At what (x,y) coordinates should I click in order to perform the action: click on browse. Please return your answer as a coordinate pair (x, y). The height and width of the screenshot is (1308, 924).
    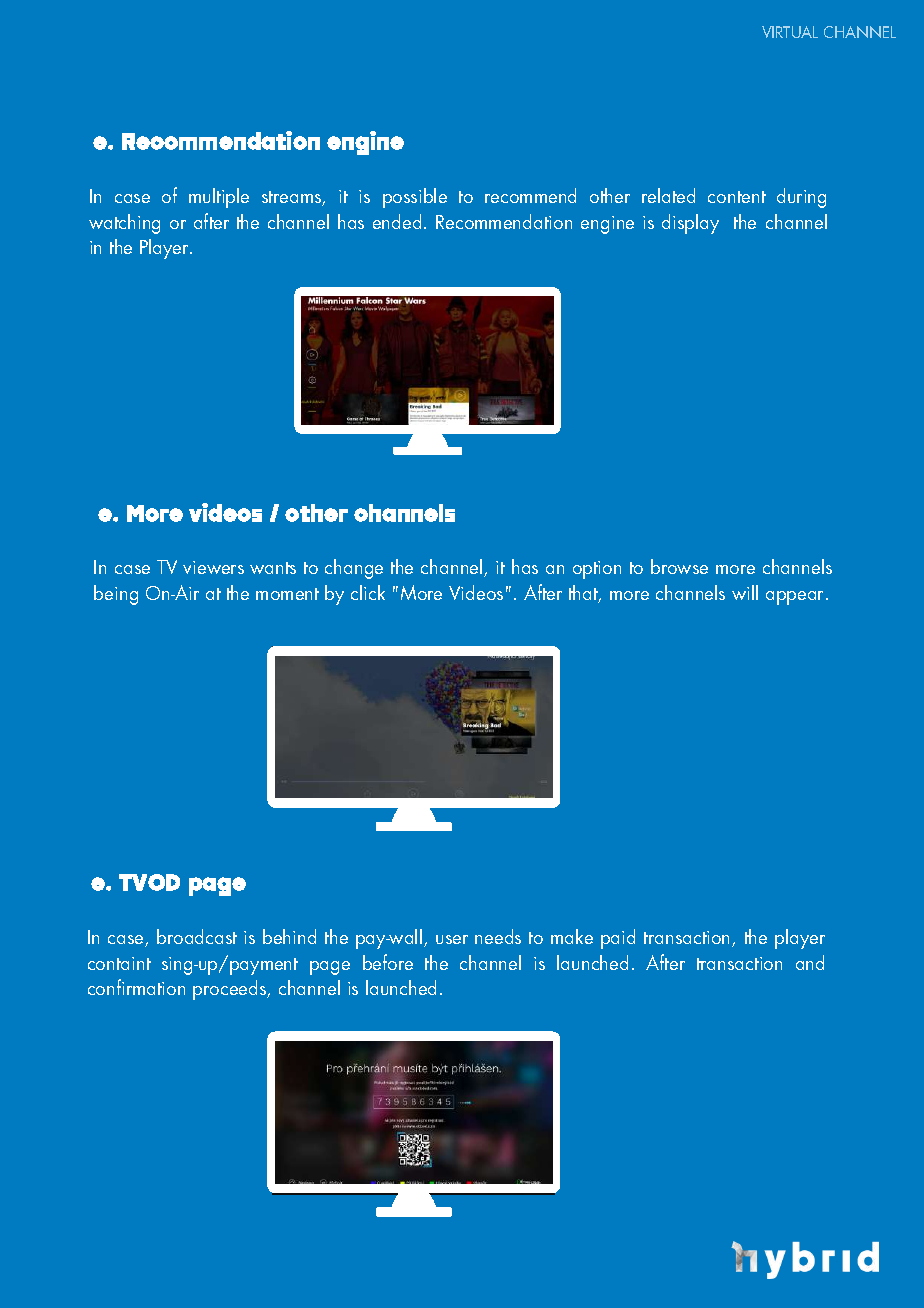
    Looking at the image, I should click on (679, 566).
